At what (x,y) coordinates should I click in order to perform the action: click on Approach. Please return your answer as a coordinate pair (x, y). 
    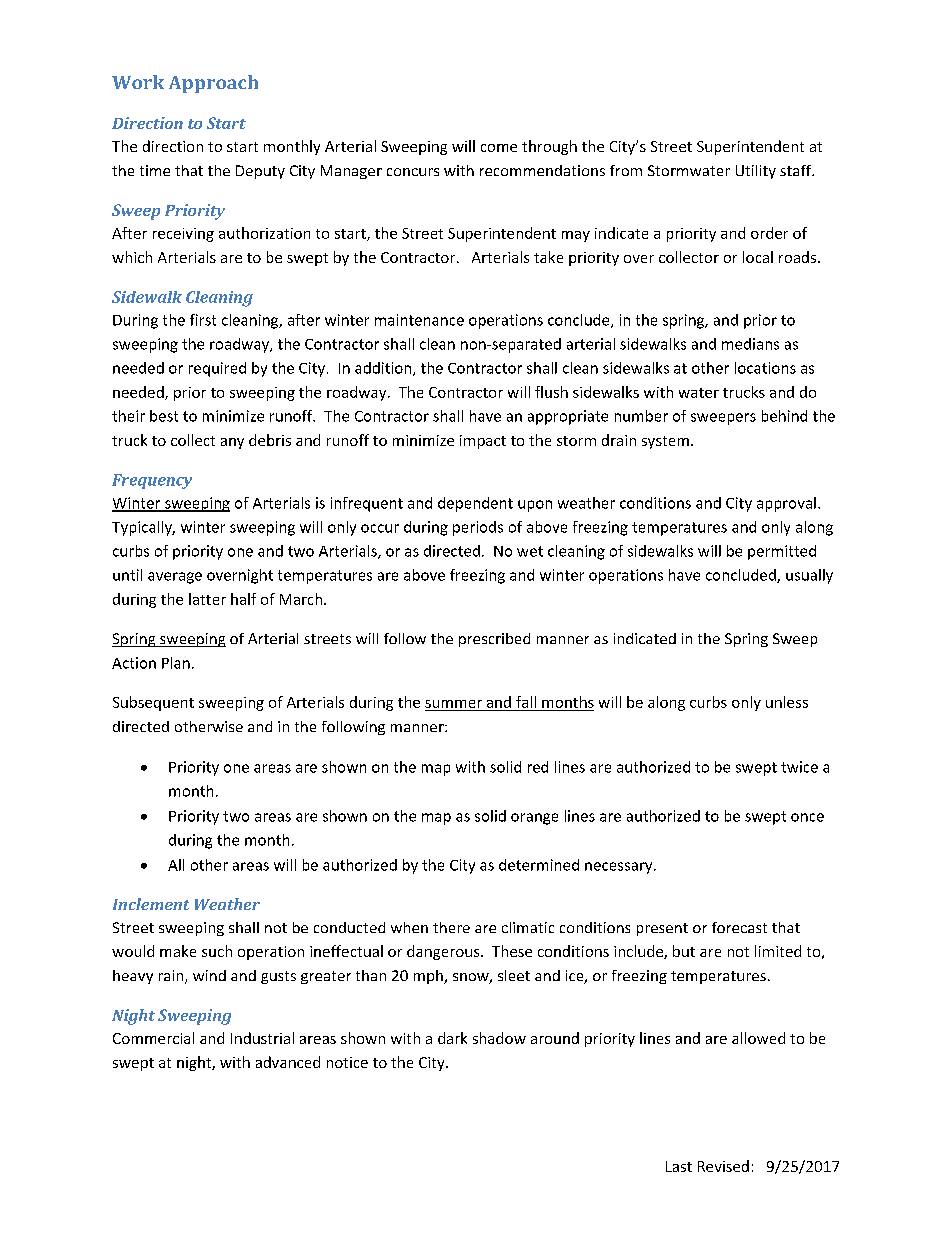
    Looking at the image, I should click on (213, 84).
